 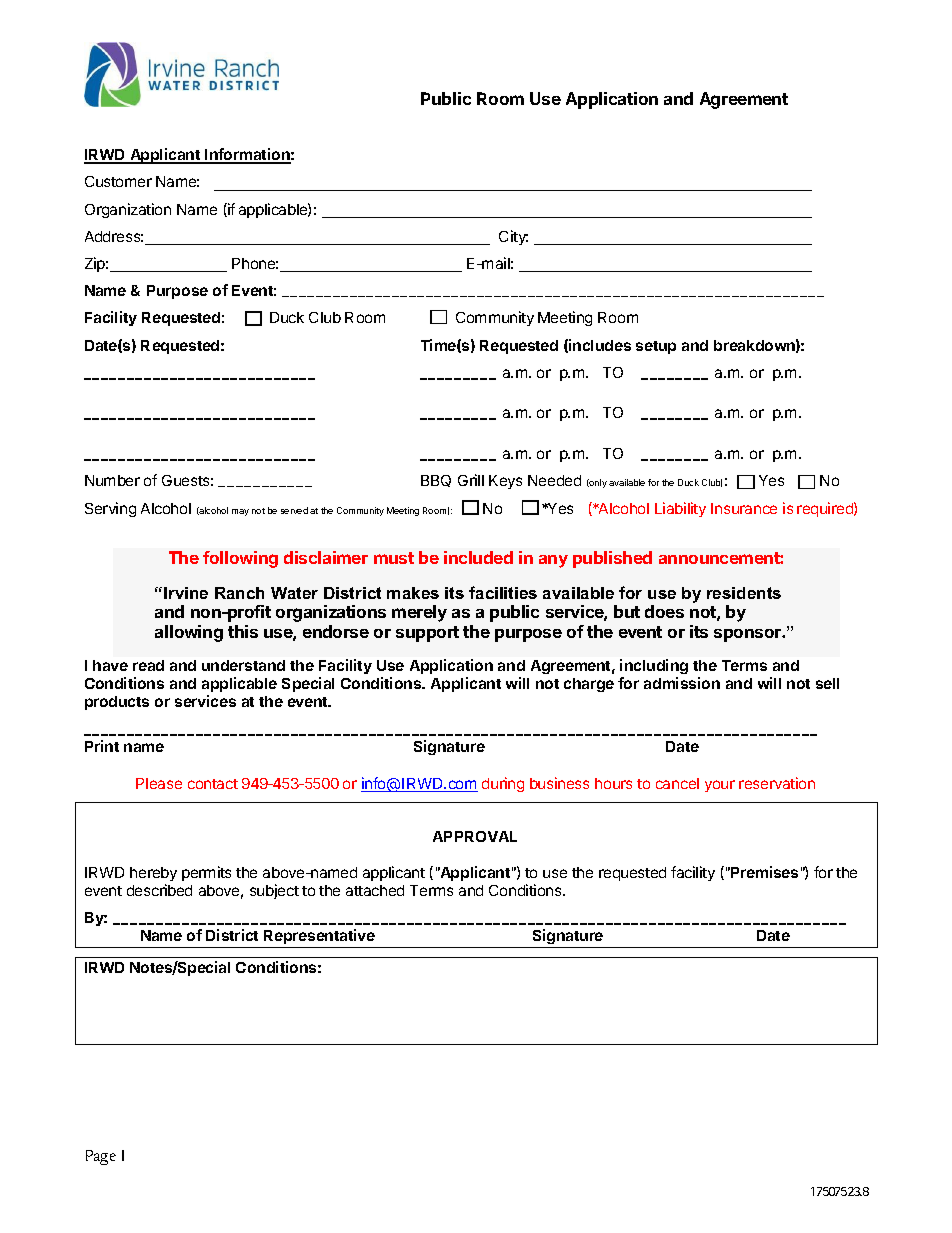 I want to click on setup, so click(x=656, y=347).
